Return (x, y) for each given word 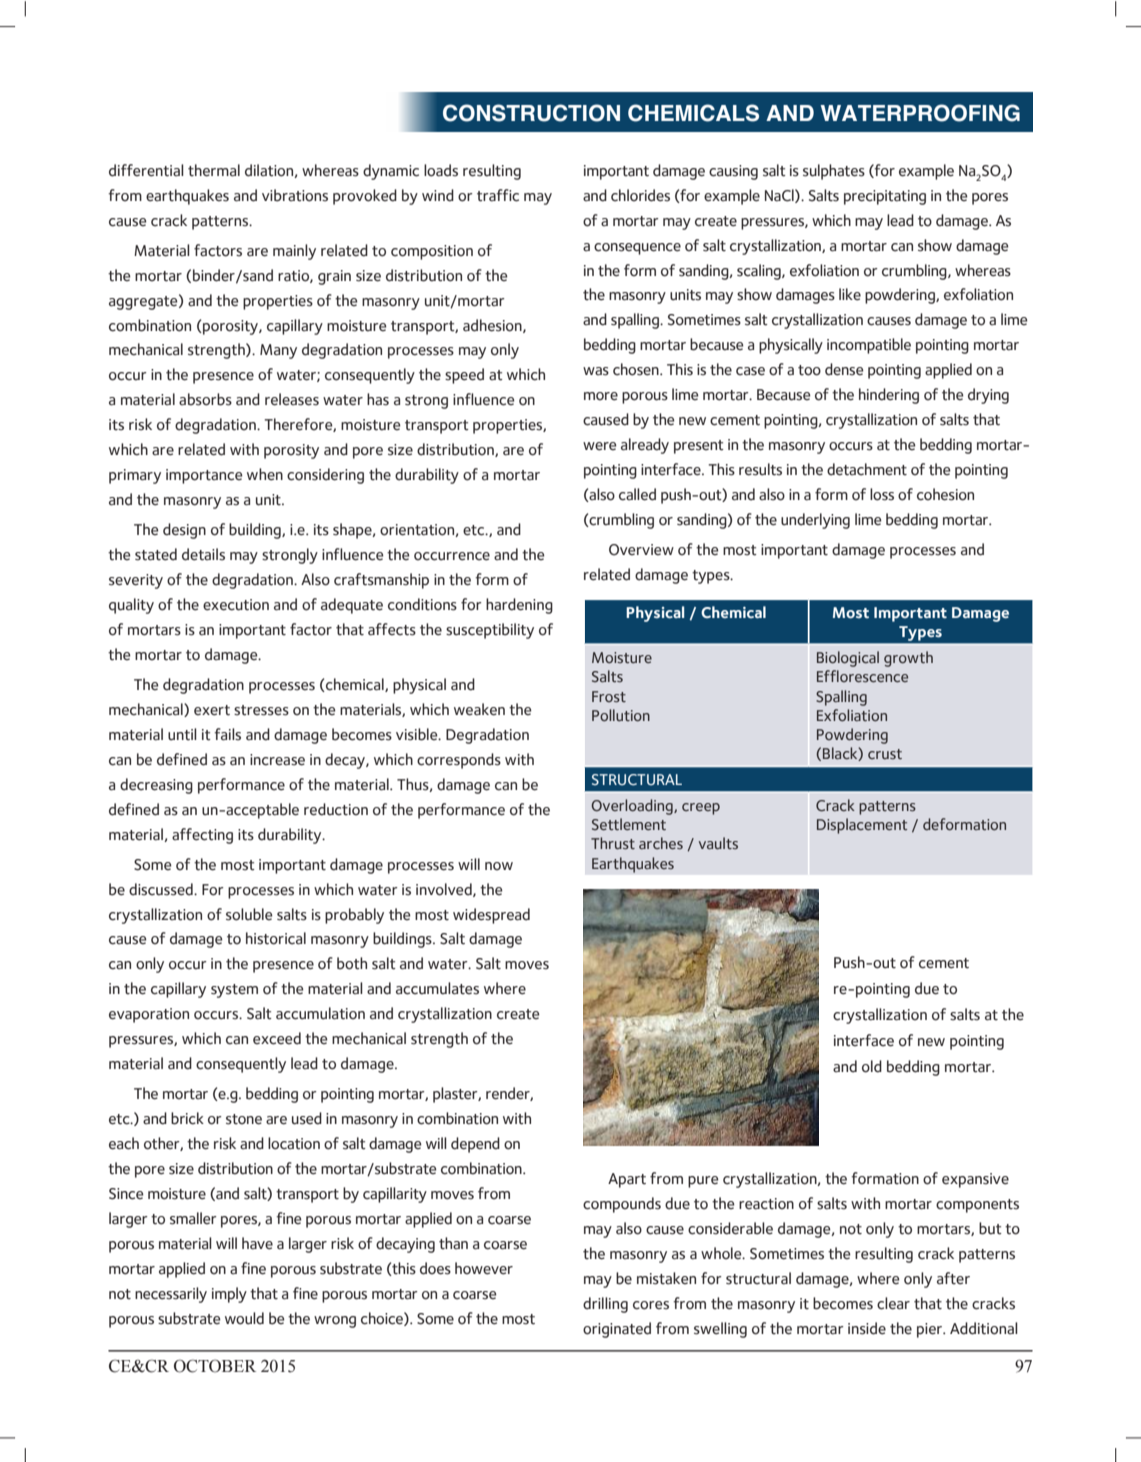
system (234, 991)
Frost (609, 696)
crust (885, 754)
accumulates (437, 988)
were (600, 446)
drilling (605, 1305)
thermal (214, 170)
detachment (867, 469)
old (872, 1066)
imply (229, 1295)
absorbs (205, 399)
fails (227, 734)
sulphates (834, 172)
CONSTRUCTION (531, 113)
